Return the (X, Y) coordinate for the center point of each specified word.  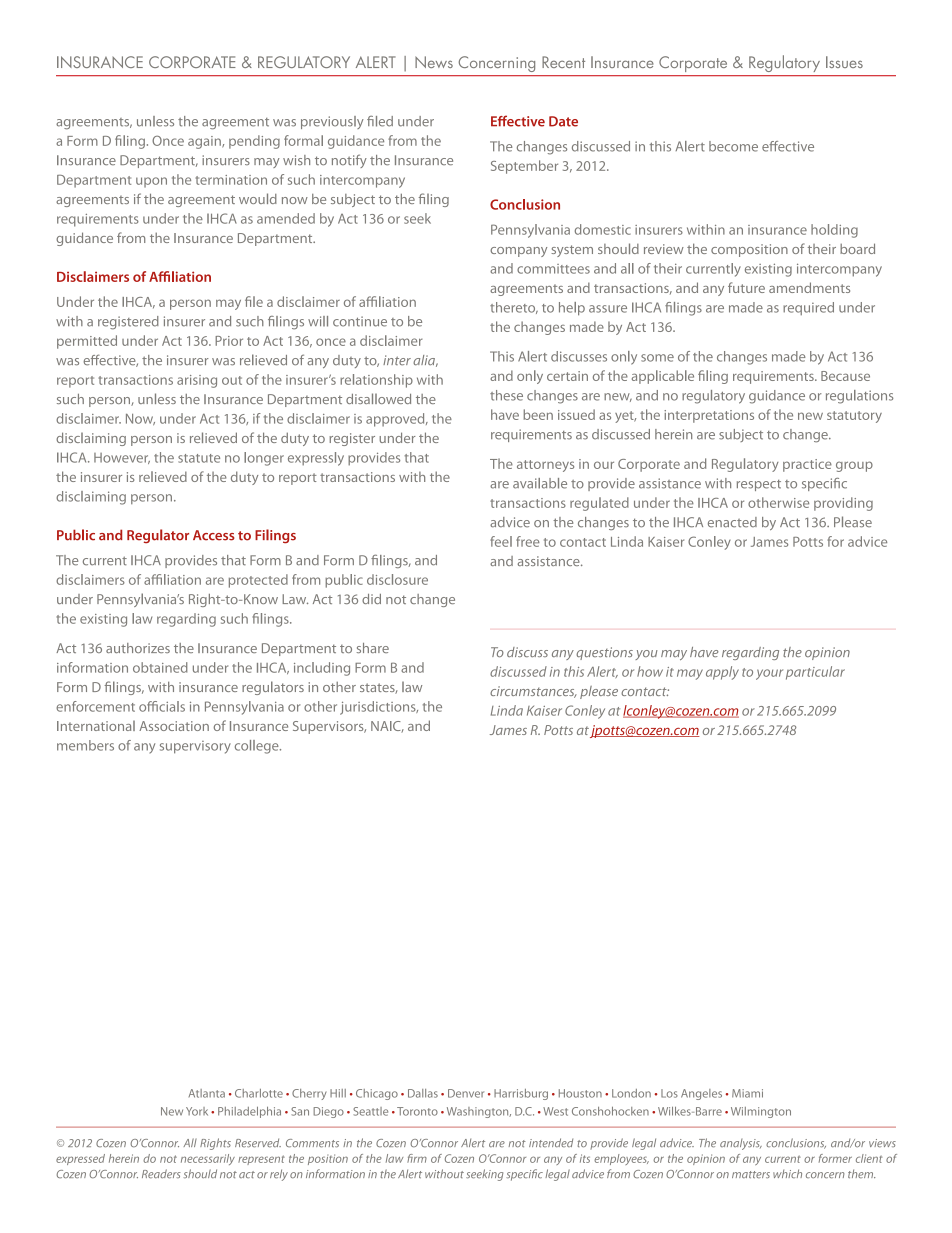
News (434, 62)
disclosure (397, 579)
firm (417, 1158)
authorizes (138, 648)
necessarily (208, 1159)
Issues (844, 62)
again (205, 142)
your (769, 674)
